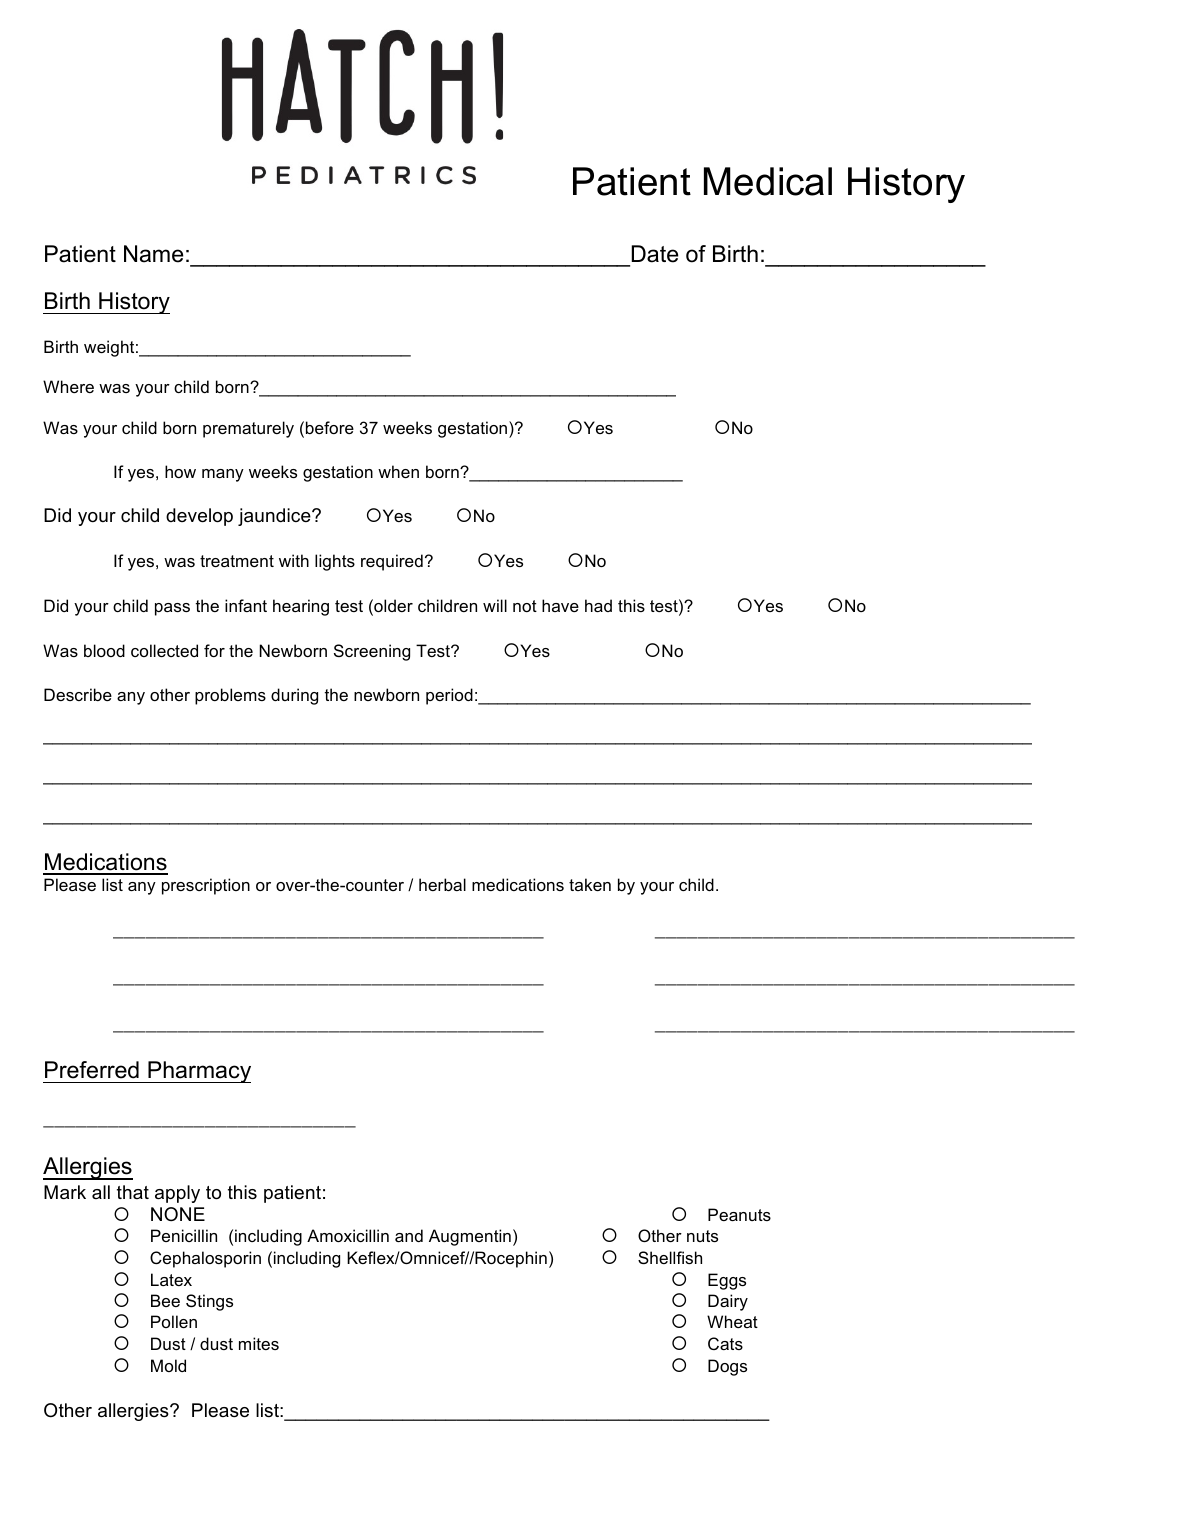  What do you see at coordinates (174, 1321) in the image?
I see `Pollen` at bounding box center [174, 1321].
